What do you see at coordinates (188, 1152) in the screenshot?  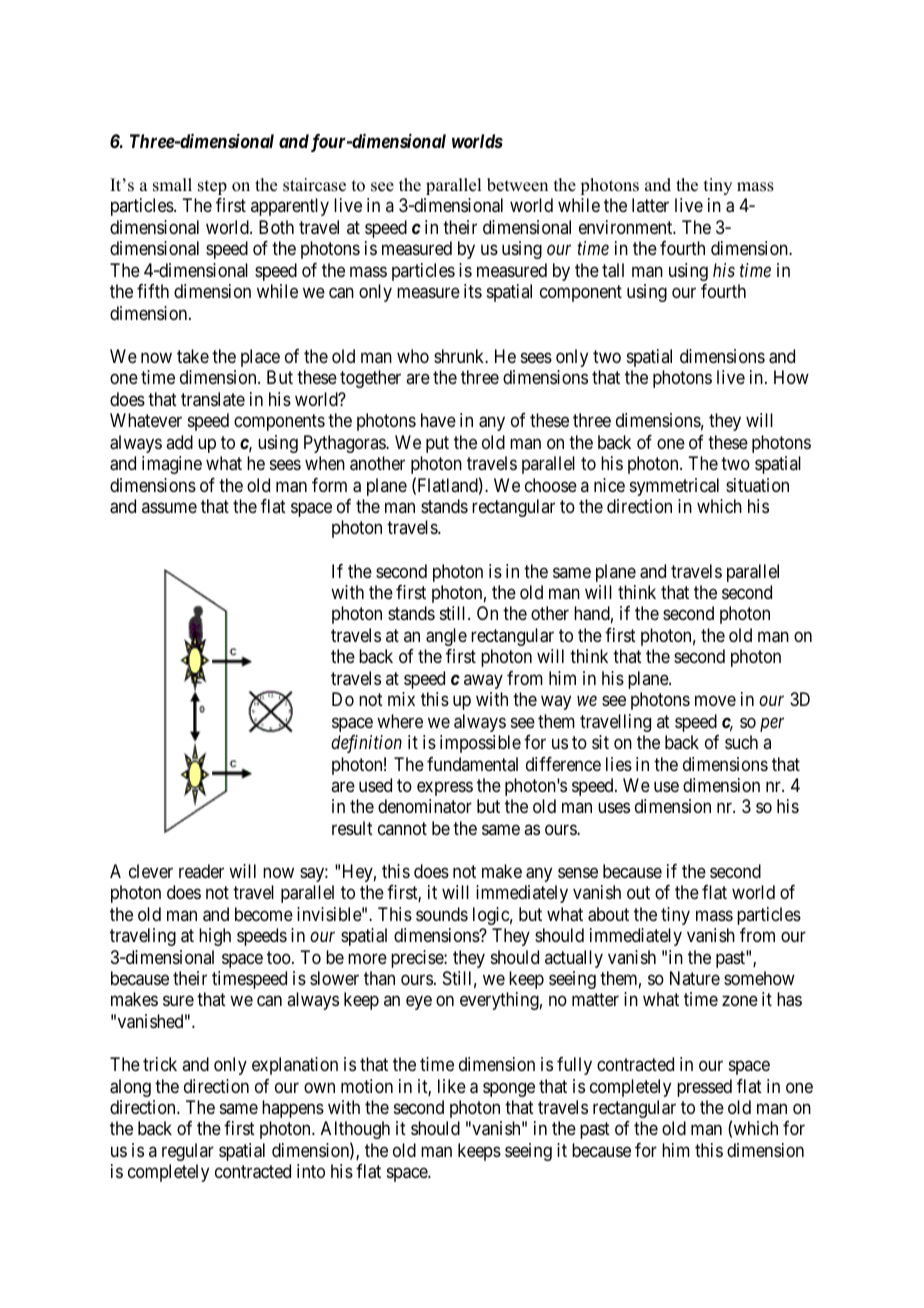 I see `regular` at bounding box center [188, 1152].
